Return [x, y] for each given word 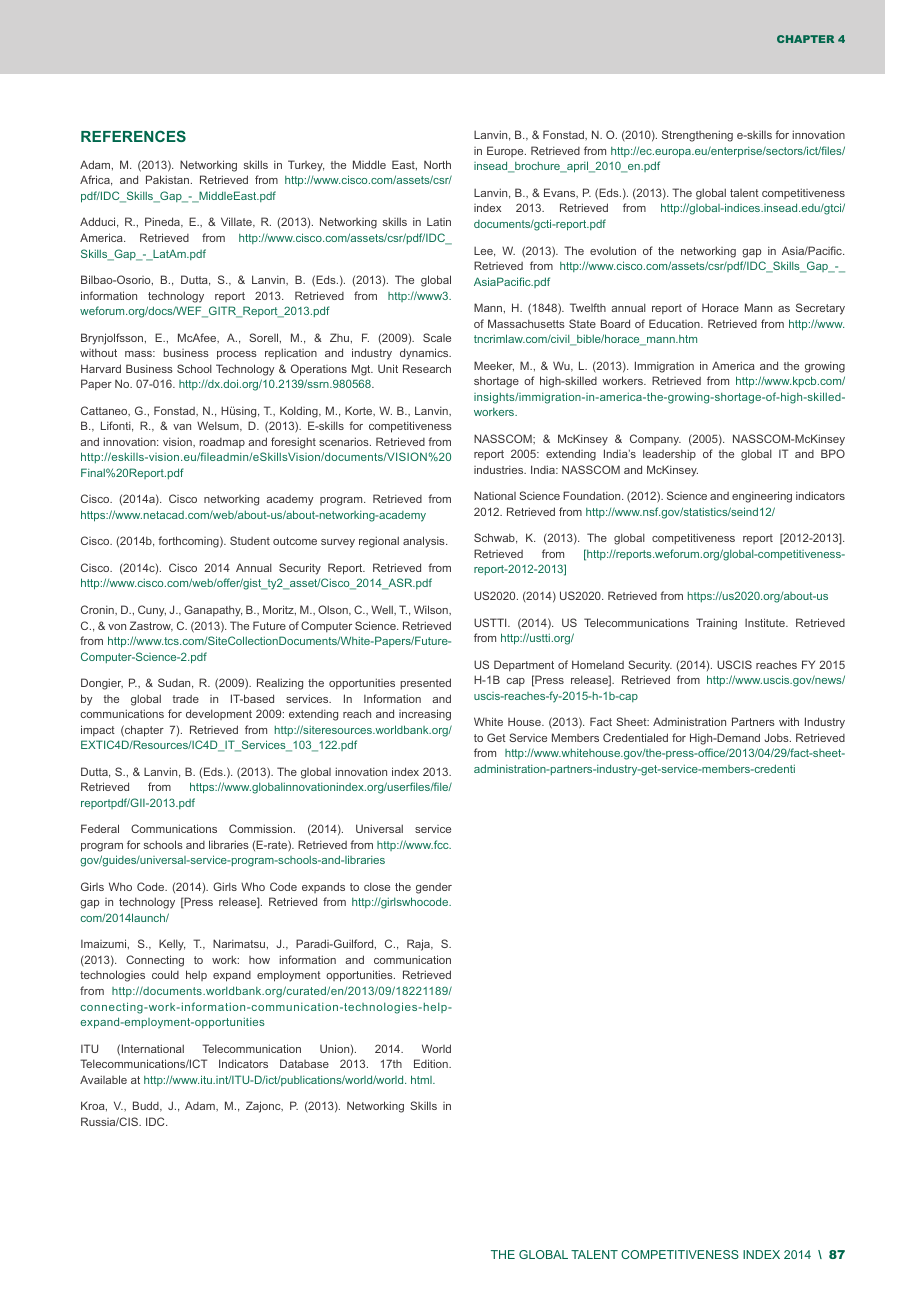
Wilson [432, 609]
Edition [432, 1063]
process [237, 355]
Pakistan [167, 179]
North [437, 164]
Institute [766, 622]
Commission [262, 828]
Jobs [777, 737]
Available [103, 1079]
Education [675, 323]
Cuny [152, 611]
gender [434, 888]
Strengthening [697, 136]
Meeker [494, 366]
